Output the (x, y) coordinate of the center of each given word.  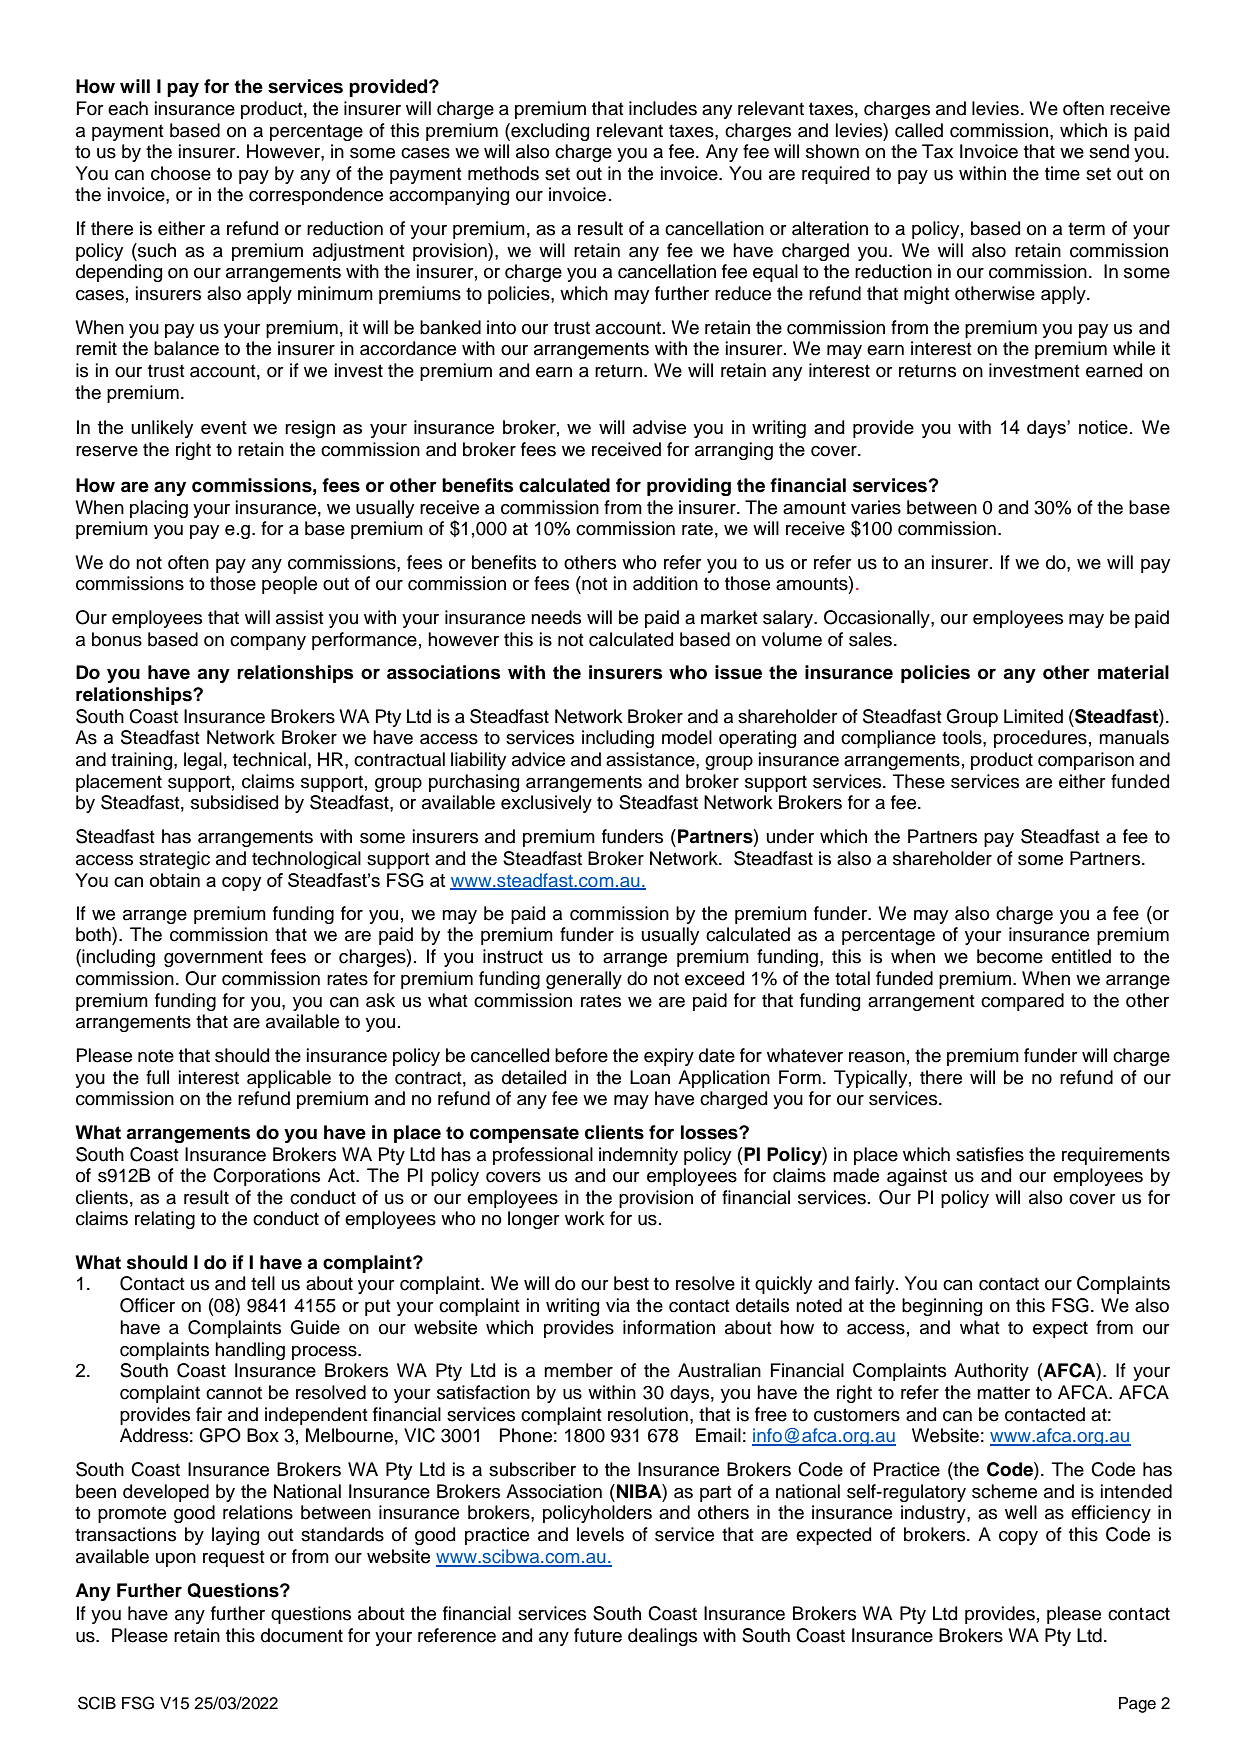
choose (181, 173)
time (1062, 173)
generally (584, 980)
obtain (175, 880)
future (598, 1635)
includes (663, 108)
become (1010, 956)
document (302, 1635)
